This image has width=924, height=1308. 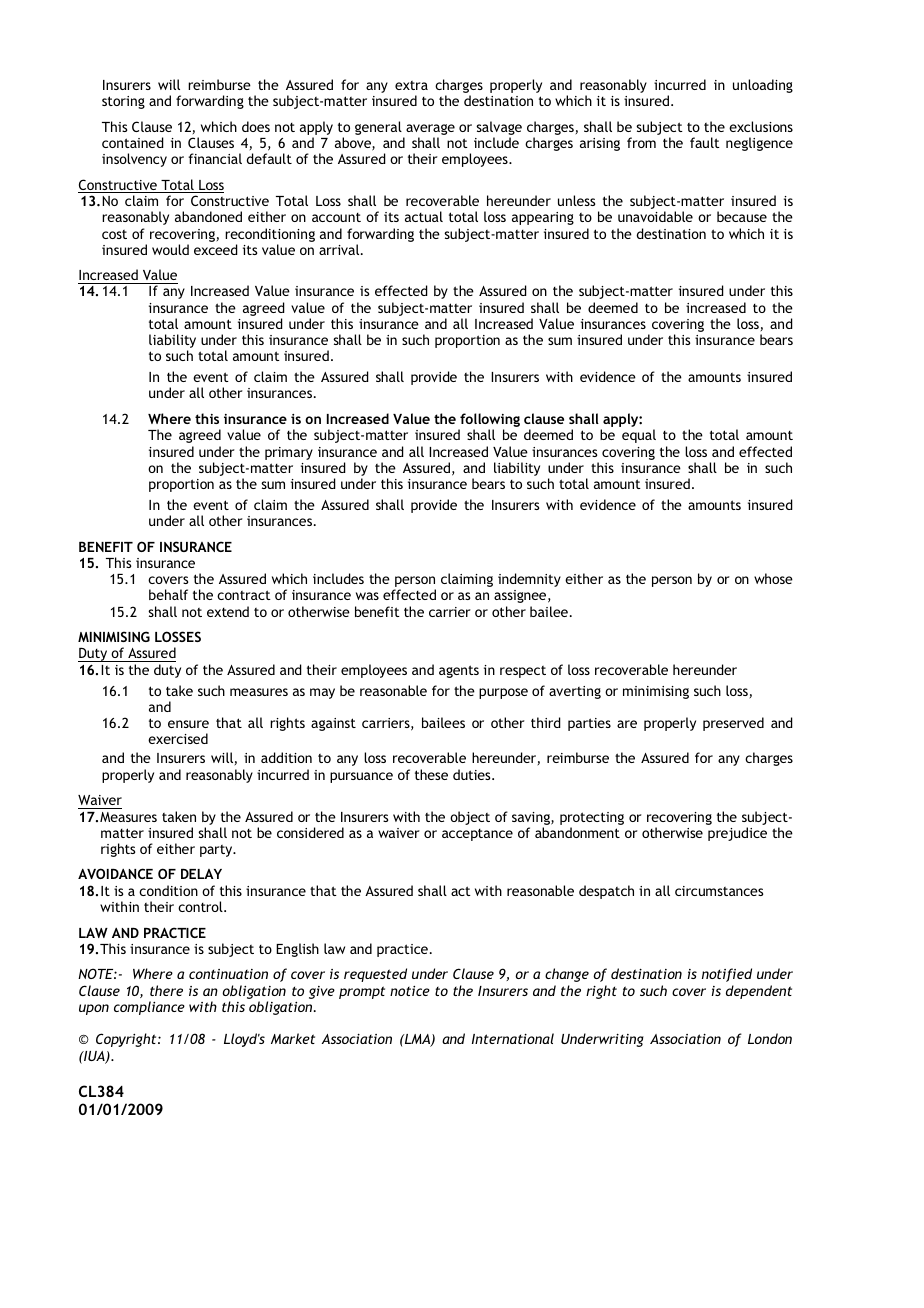 What do you see at coordinates (733, 724) in the image?
I see `preserved` at bounding box center [733, 724].
